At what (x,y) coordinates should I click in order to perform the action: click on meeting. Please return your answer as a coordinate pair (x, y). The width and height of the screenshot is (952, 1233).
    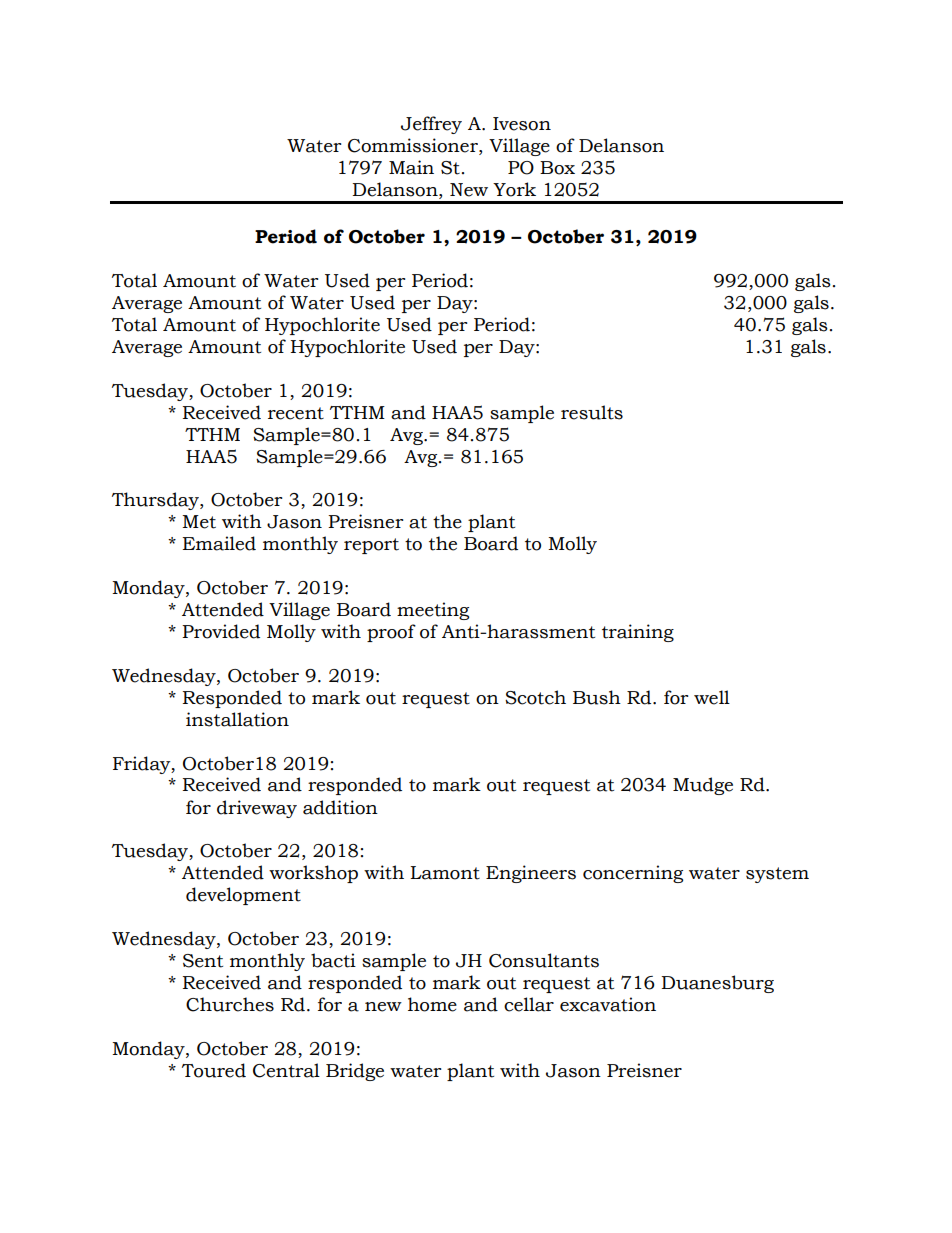
    Looking at the image, I should click on (433, 611).
